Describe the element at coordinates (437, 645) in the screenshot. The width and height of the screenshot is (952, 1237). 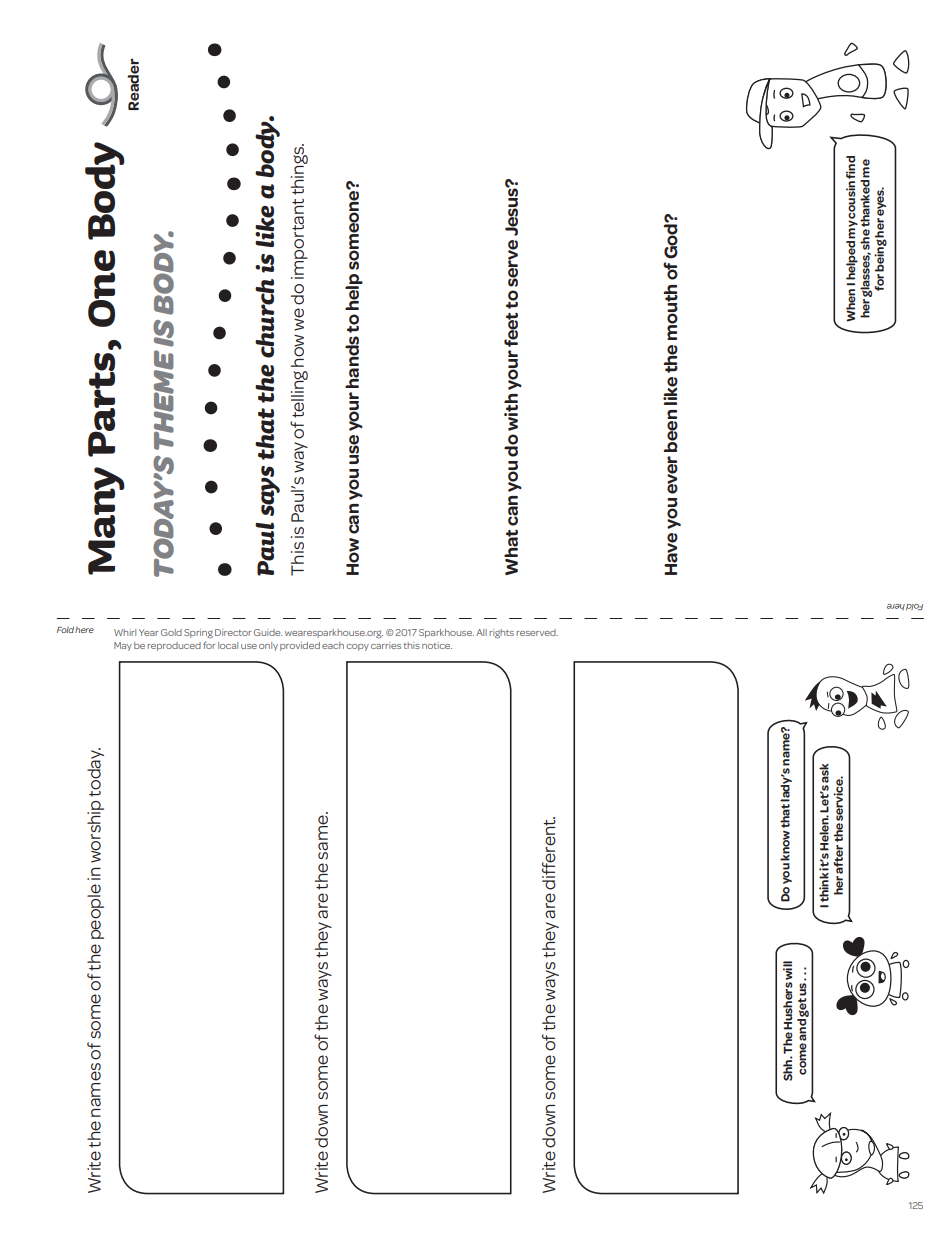
I see `notice` at that location.
